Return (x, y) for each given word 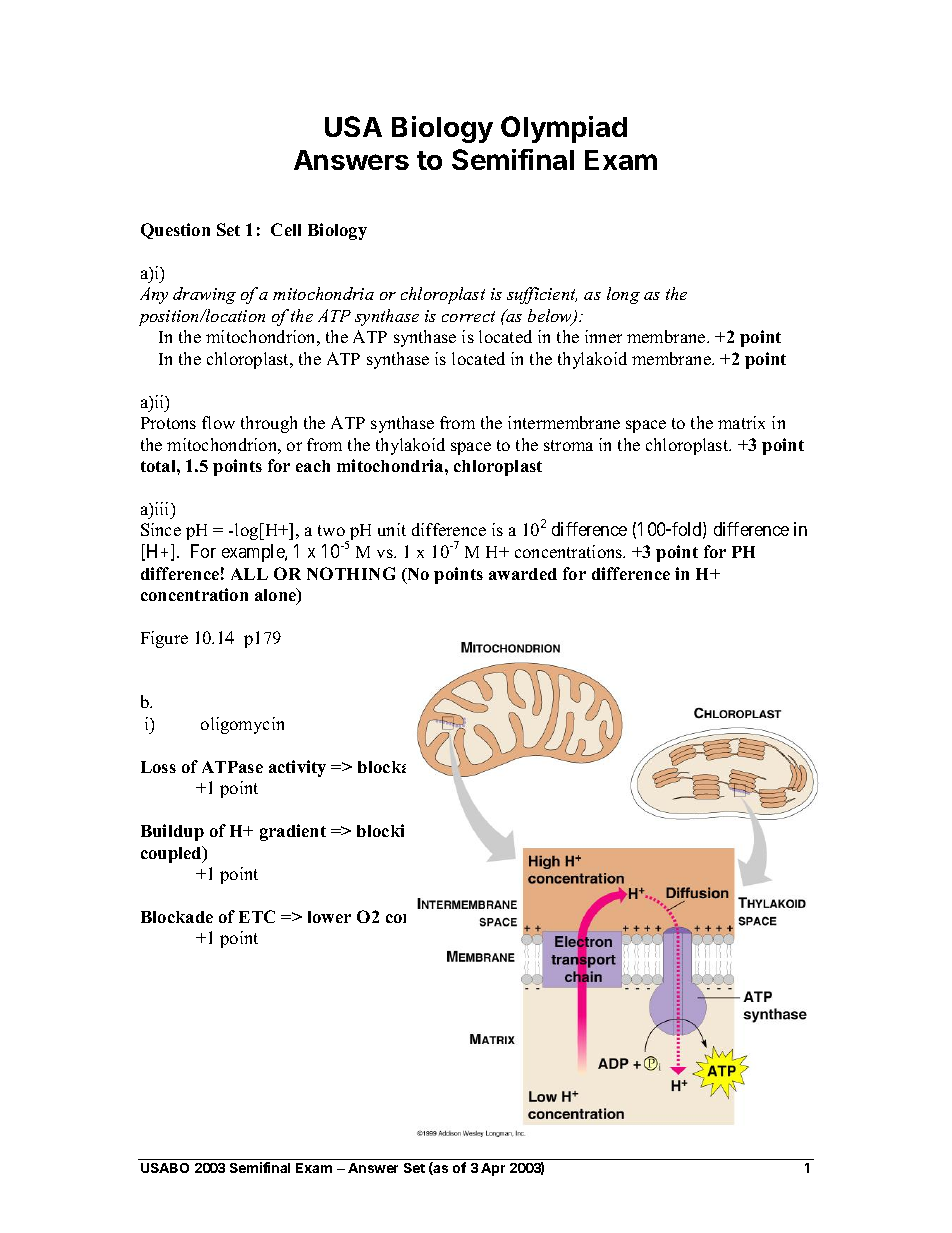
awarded (523, 574)
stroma (568, 445)
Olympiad (564, 129)
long (623, 295)
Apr (493, 1169)
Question (175, 231)
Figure (164, 639)
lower (329, 917)
